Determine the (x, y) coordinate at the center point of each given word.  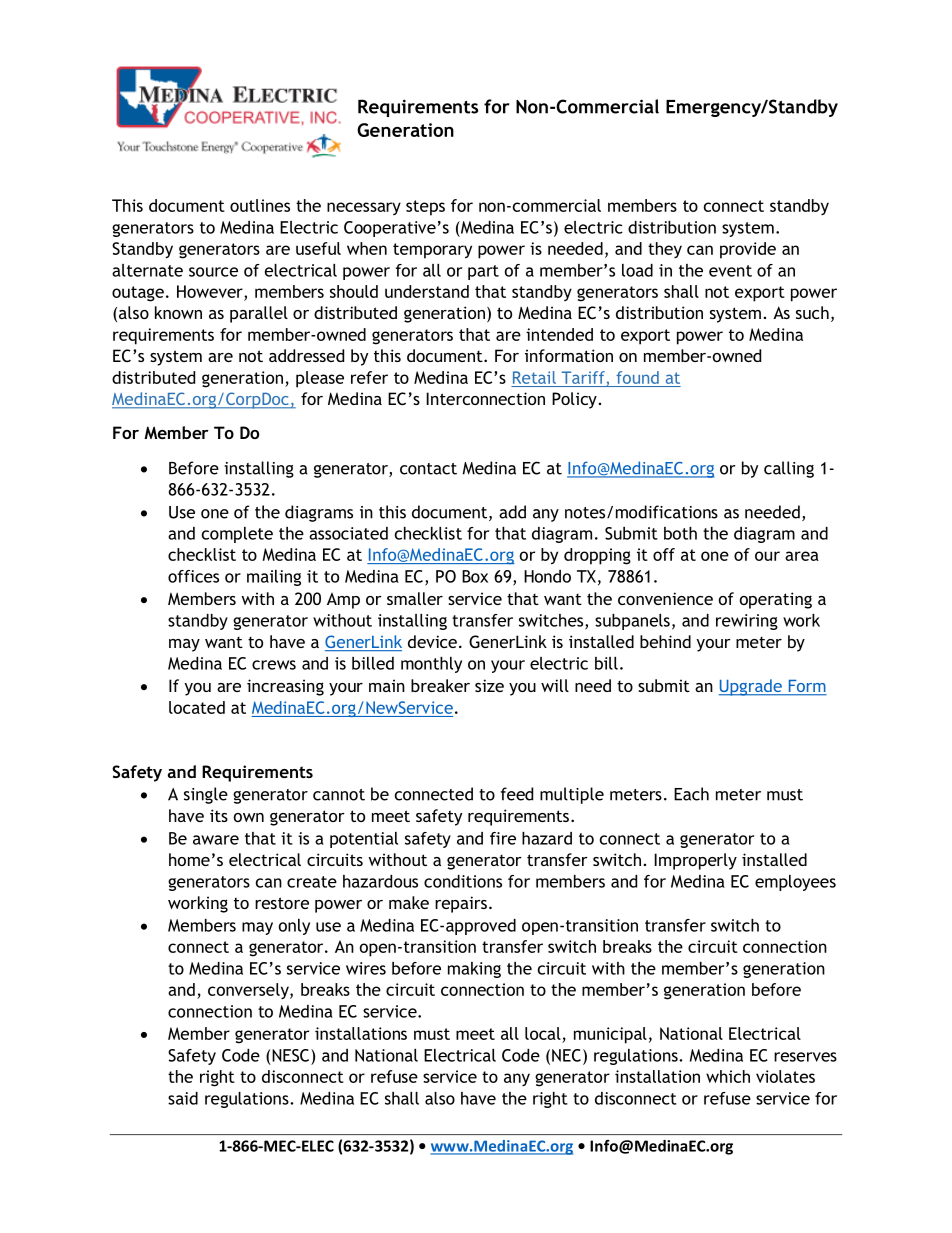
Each (691, 794)
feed (517, 794)
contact (428, 469)
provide (748, 250)
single (206, 795)
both (680, 533)
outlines (260, 205)
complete (237, 535)
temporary (432, 251)
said (183, 1098)
